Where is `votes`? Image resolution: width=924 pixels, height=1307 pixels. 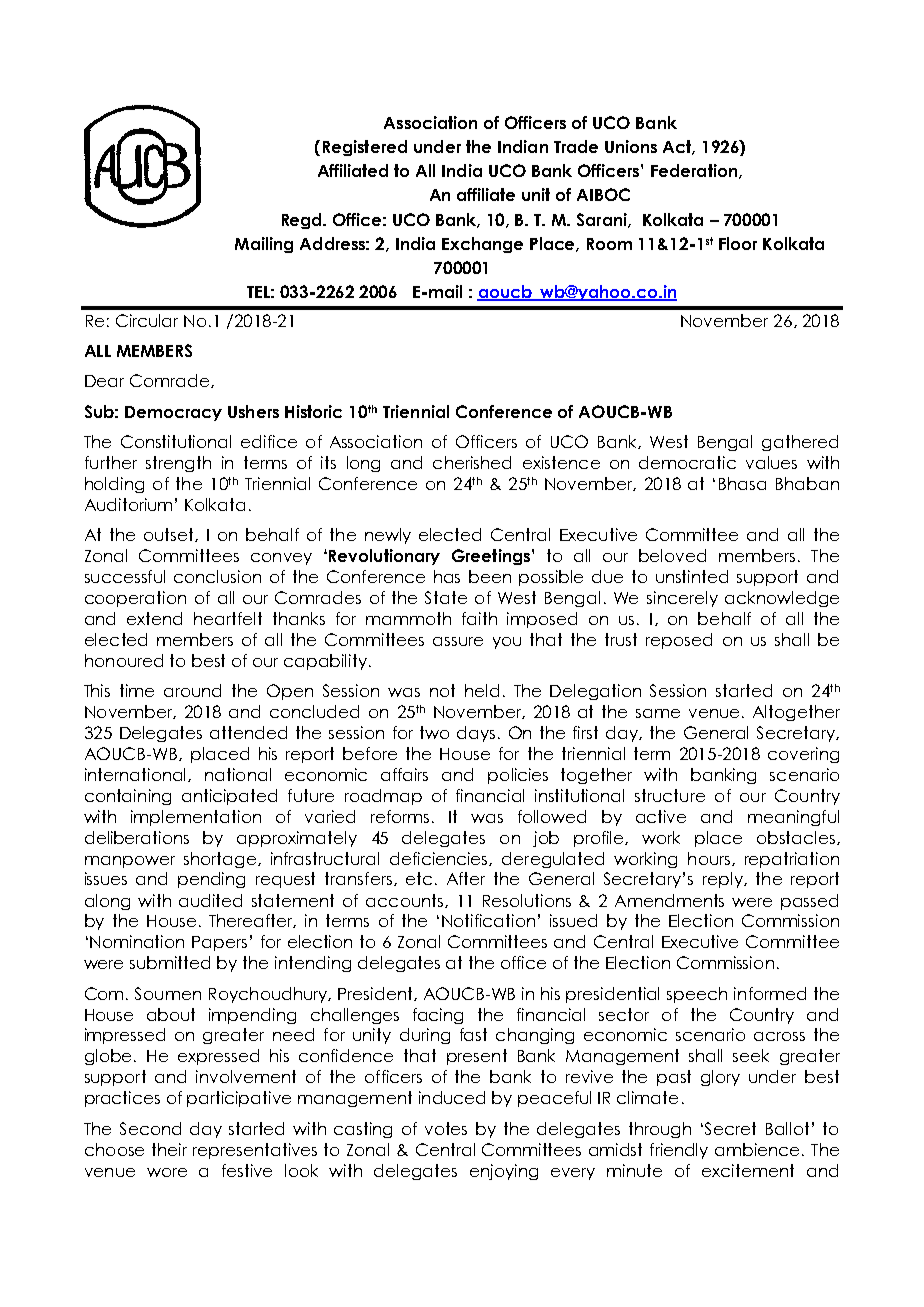
votes is located at coordinates (446, 1128).
